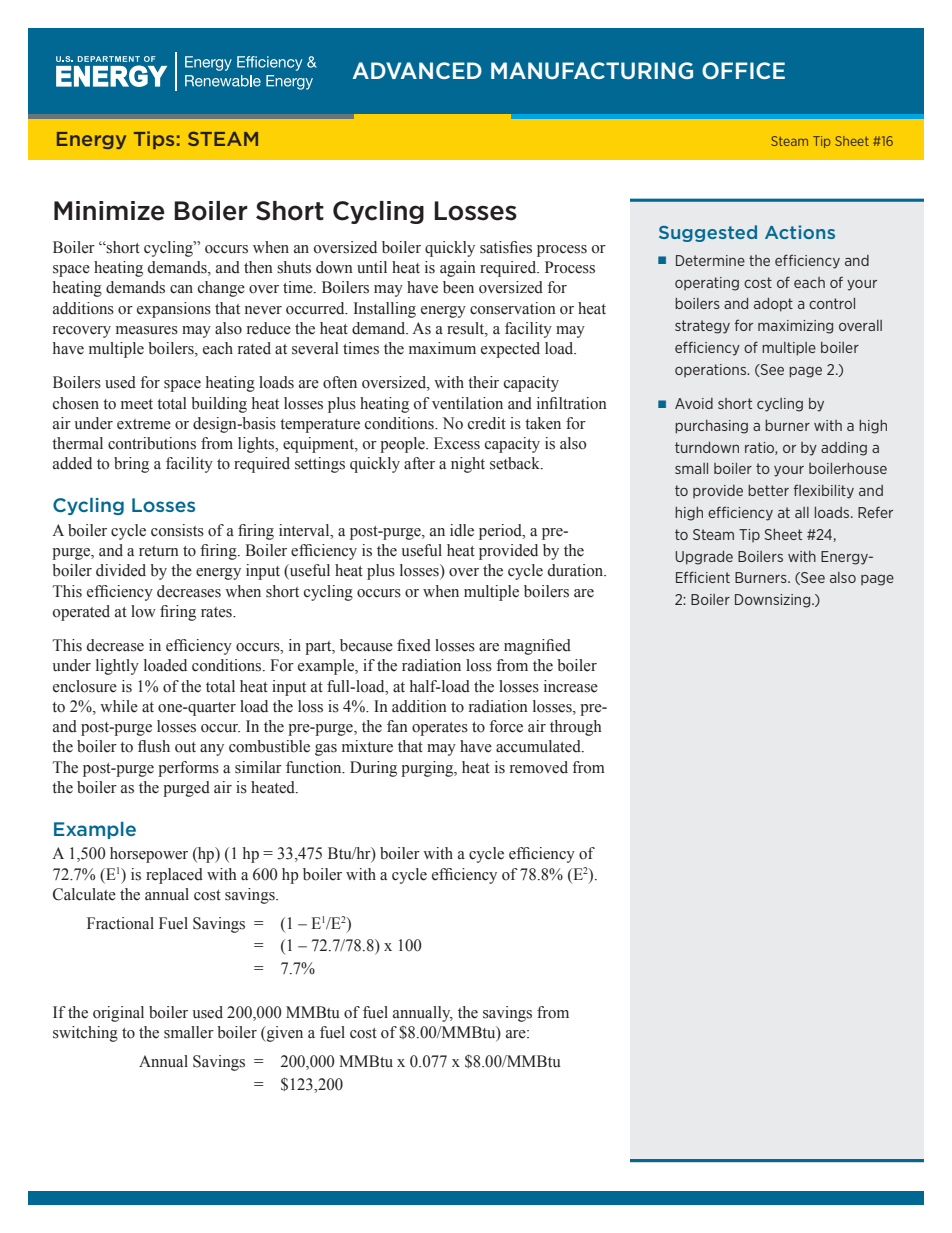 The width and height of the image is (952, 1233). Describe the element at coordinates (118, 1014) in the image. I see `original` at that location.
